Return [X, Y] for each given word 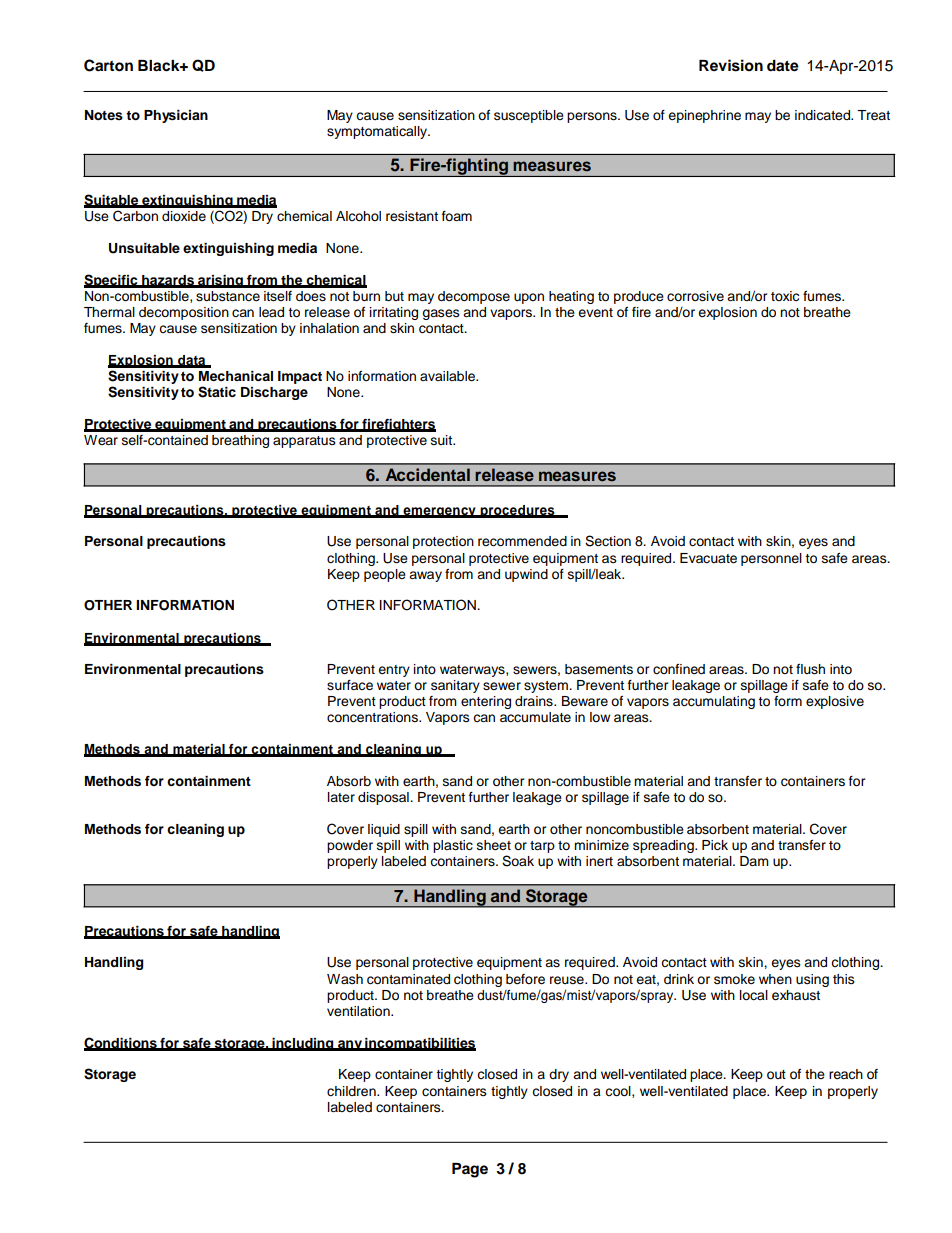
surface [350, 685]
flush [810, 669]
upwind [526, 575]
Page [470, 1170]
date [783, 66]
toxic [785, 296]
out [776, 1074]
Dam [754, 861]
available [448, 376]
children [352, 1091]
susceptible [529, 116]
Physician [176, 116]
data [192, 361]
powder [350, 846]
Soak [518, 861]
